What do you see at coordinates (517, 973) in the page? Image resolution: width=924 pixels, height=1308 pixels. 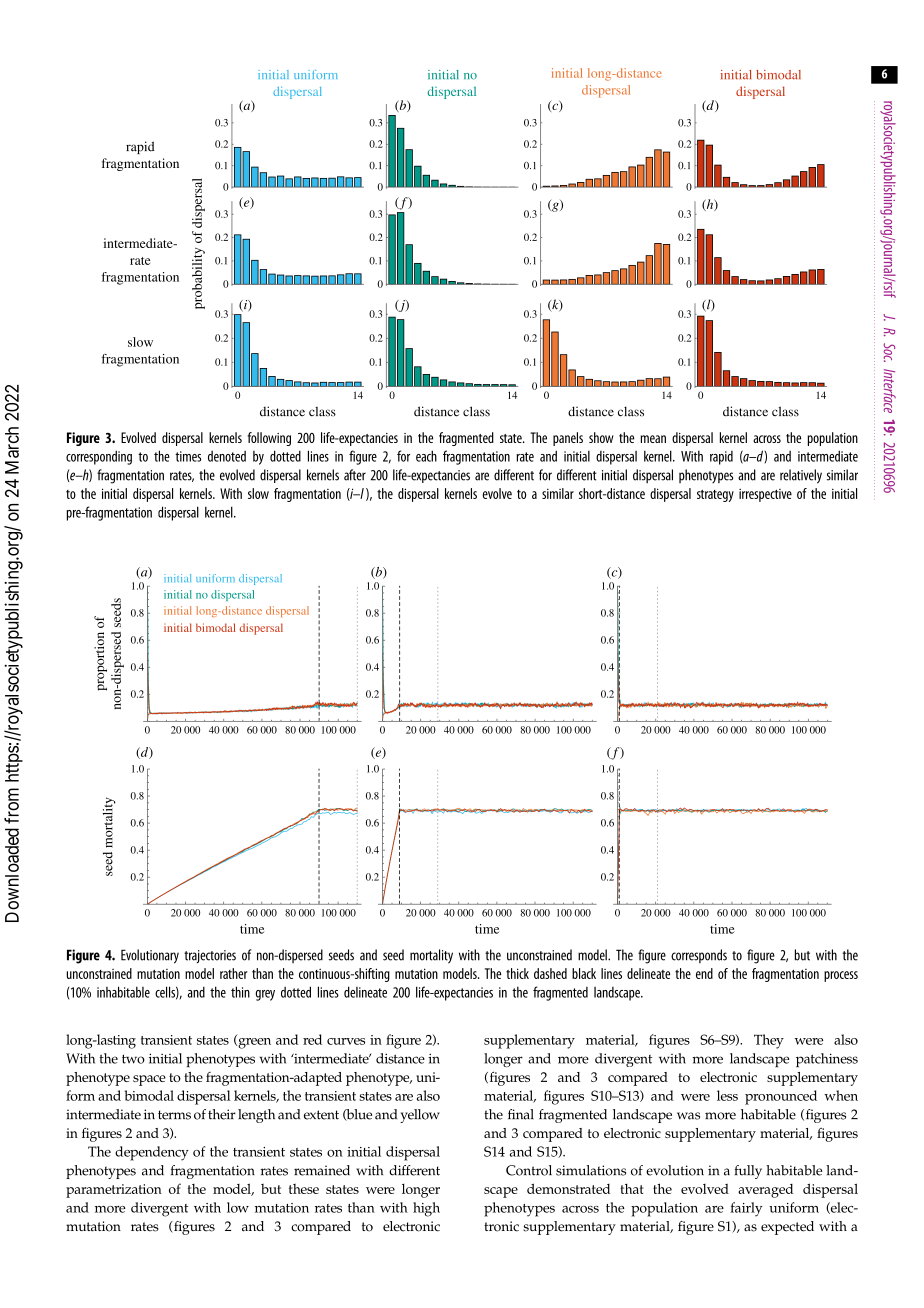 I see `thick` at bounding box center [517, 973].
